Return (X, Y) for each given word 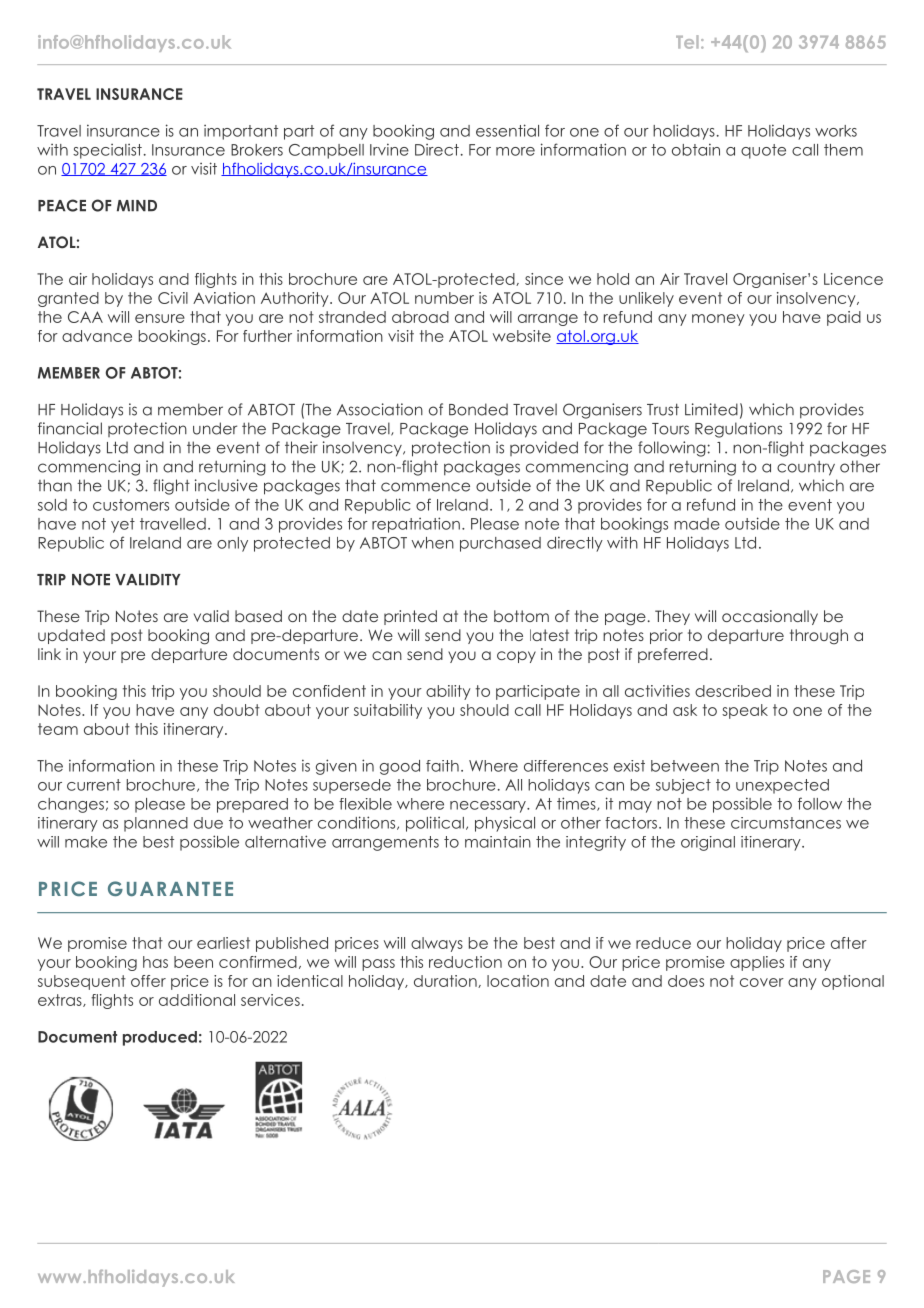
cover (762, 982)
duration (446, 981)
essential (507, 130)
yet (123, 525)
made (697, 524)
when (433, 543)
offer (148, 981)
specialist (107, 151)
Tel (687, 42)
